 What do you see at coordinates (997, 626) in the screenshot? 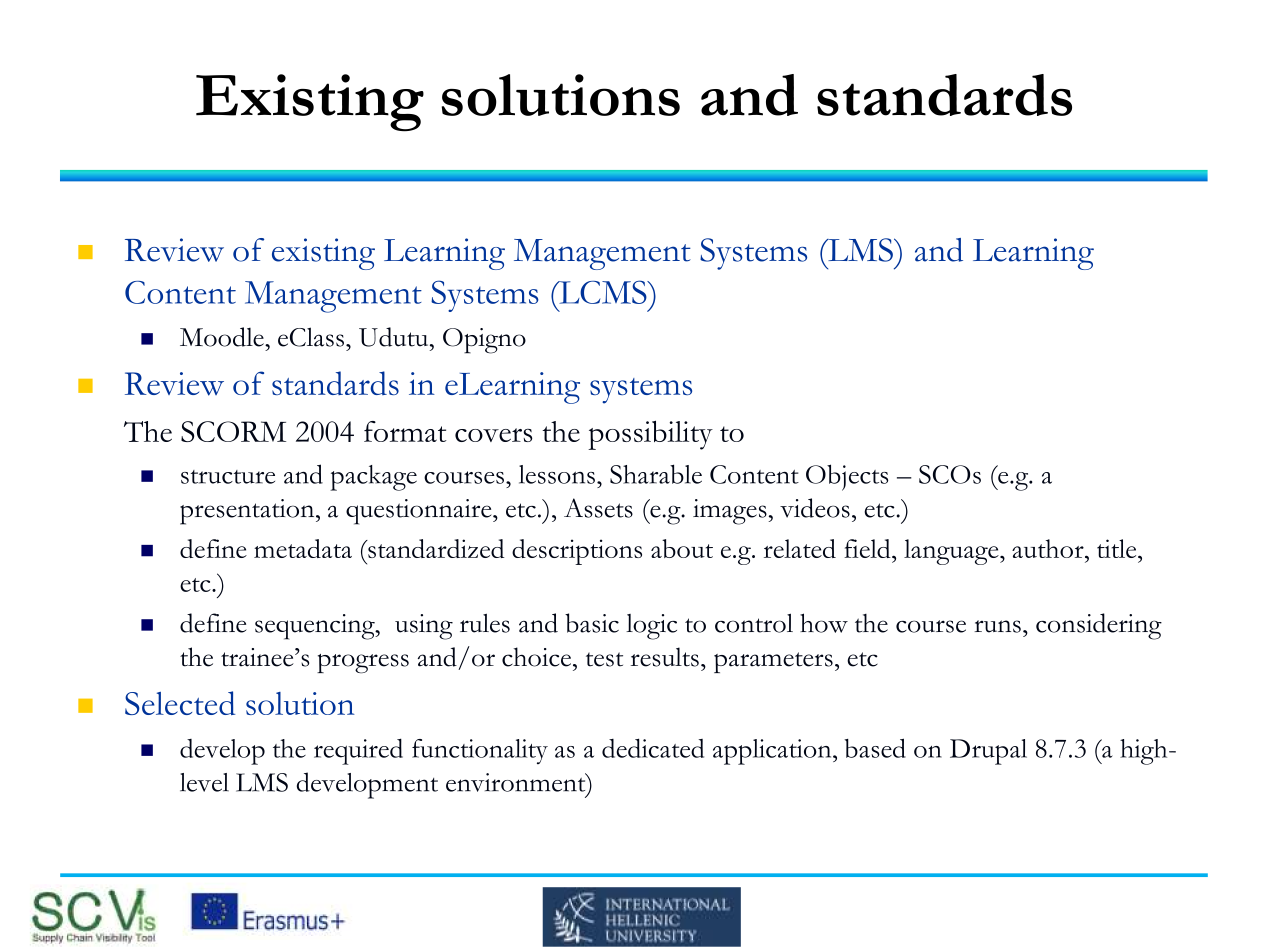
I see `runs` at bounding box center [997, 626].
